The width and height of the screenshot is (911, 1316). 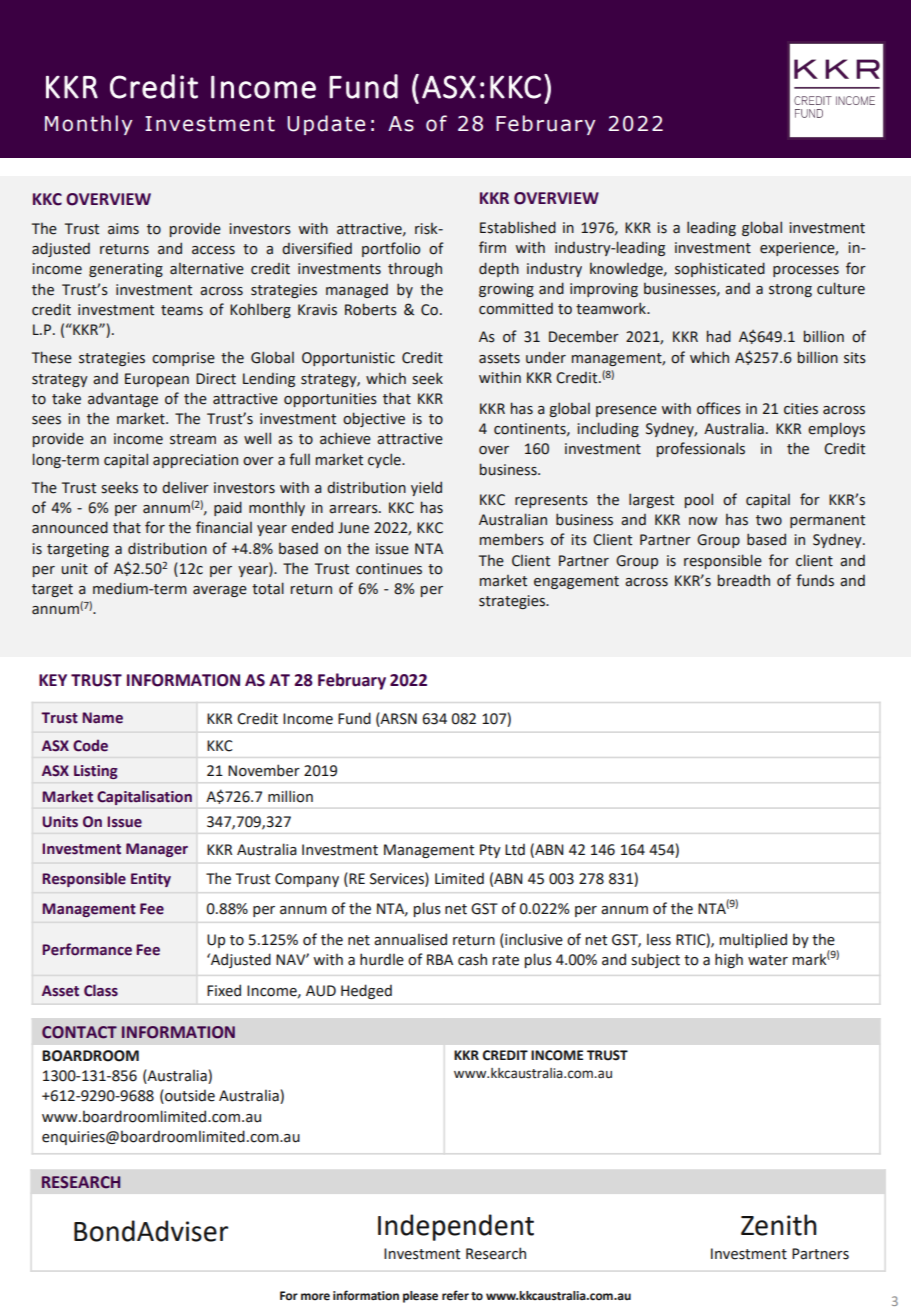 I want to click on two, so click(x=769, y=520).
